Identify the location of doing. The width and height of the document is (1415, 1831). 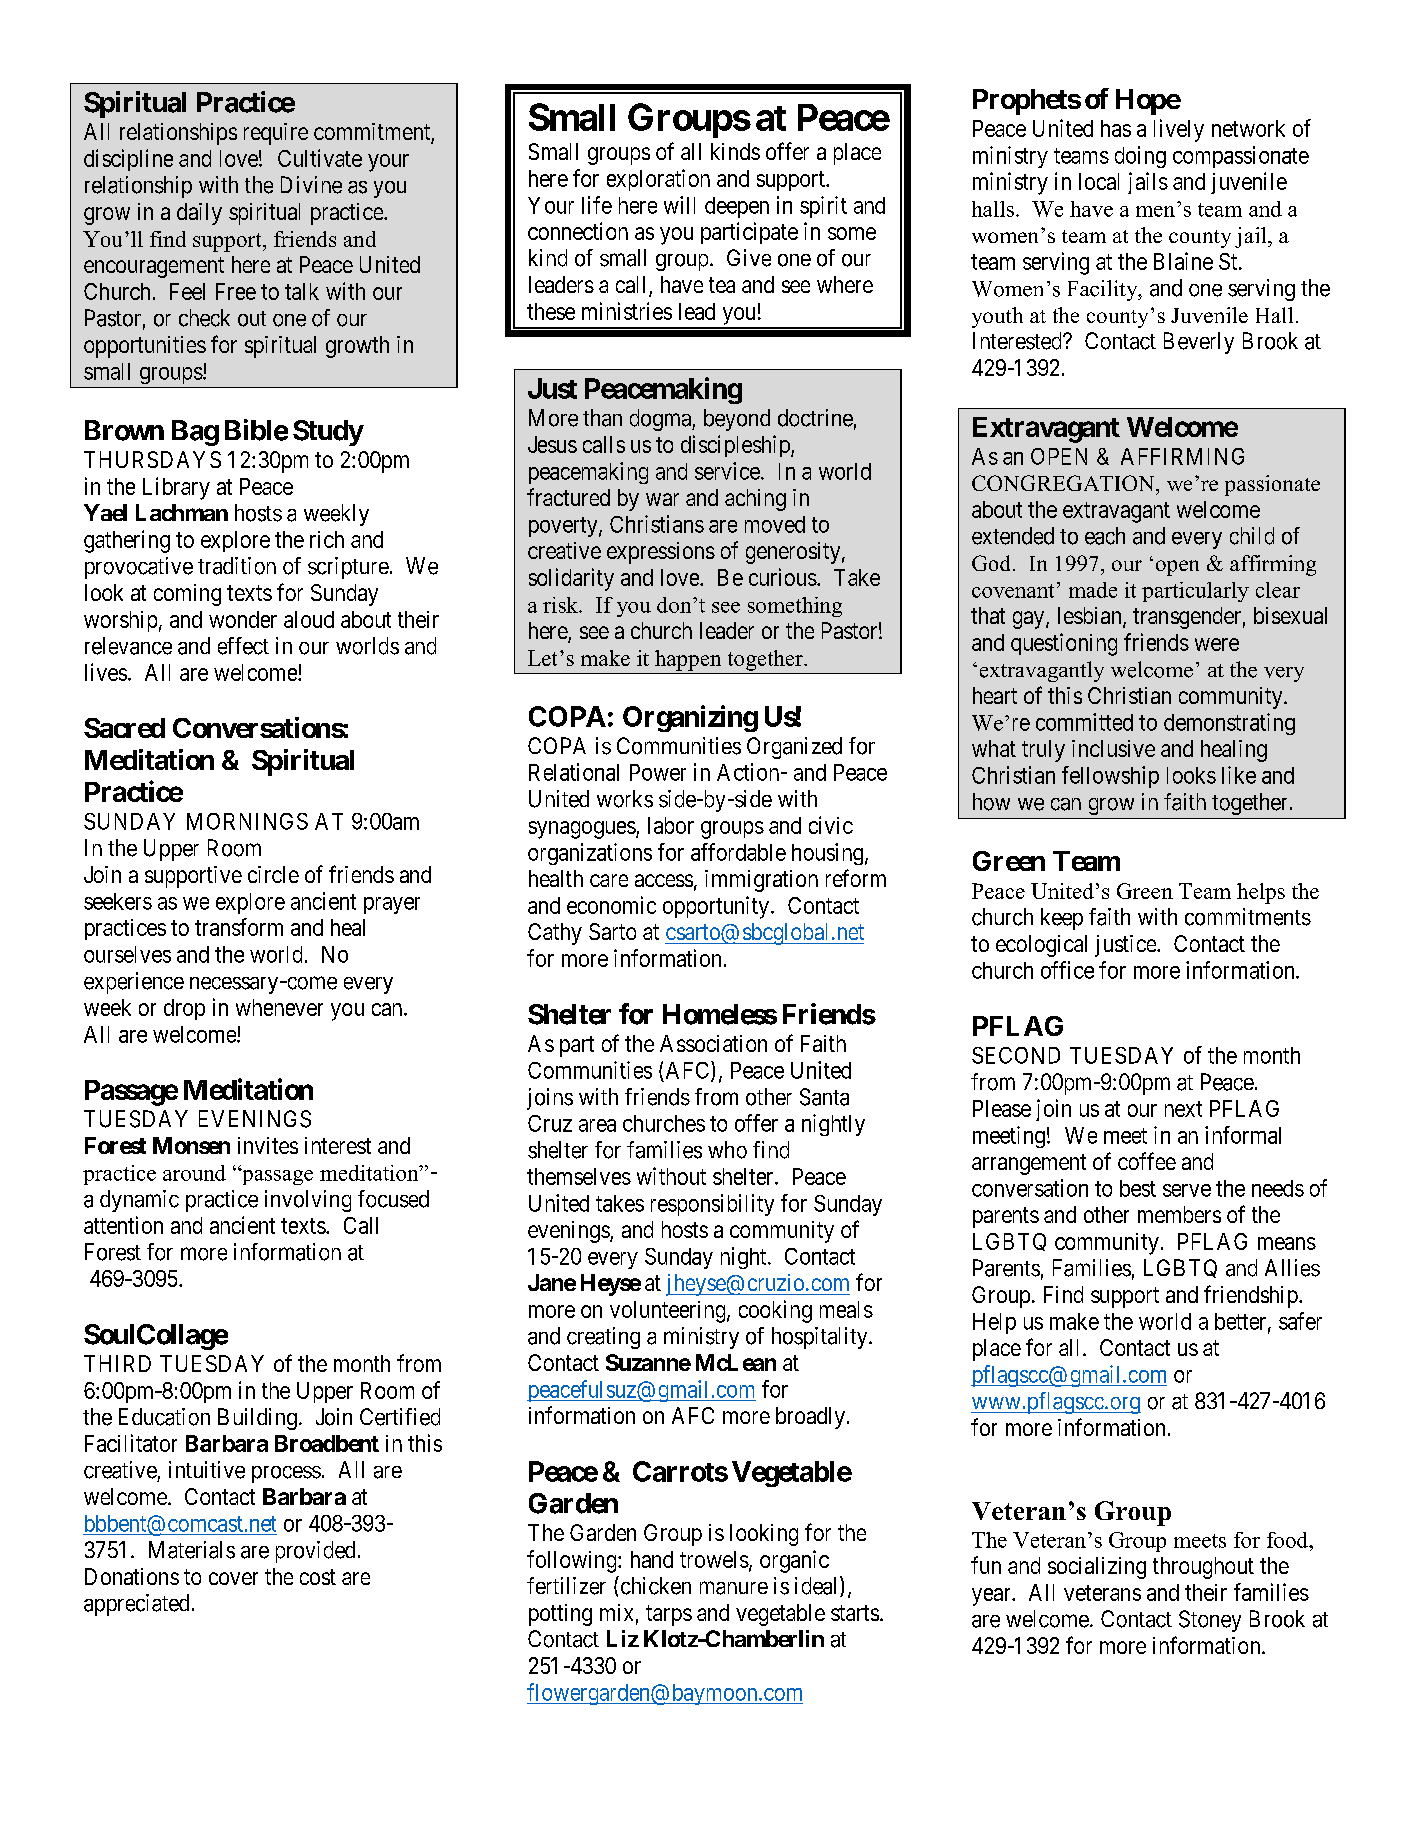
(1140, 157).
